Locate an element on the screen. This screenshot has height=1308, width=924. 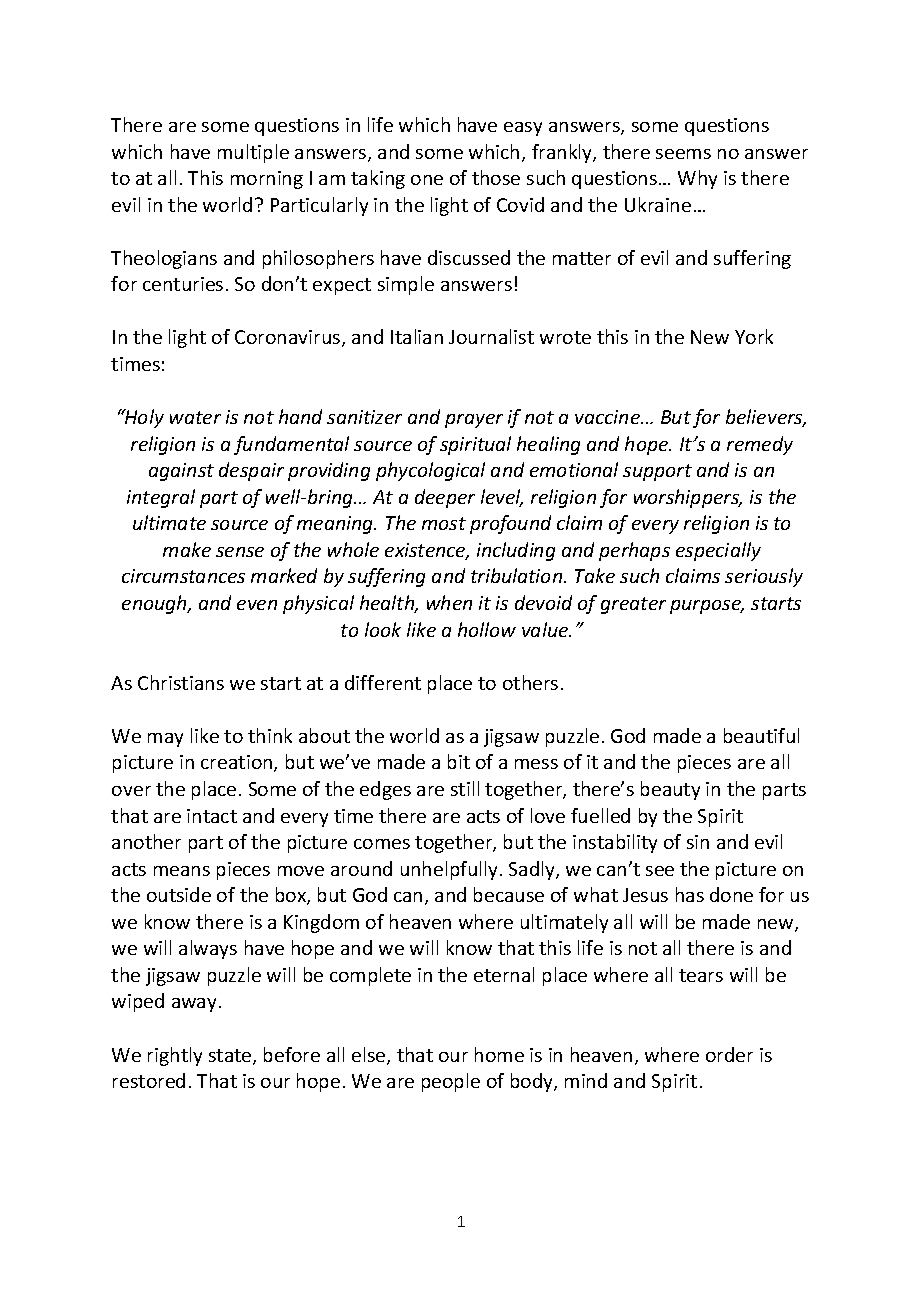
people is located at coordinates (451, 1082).
